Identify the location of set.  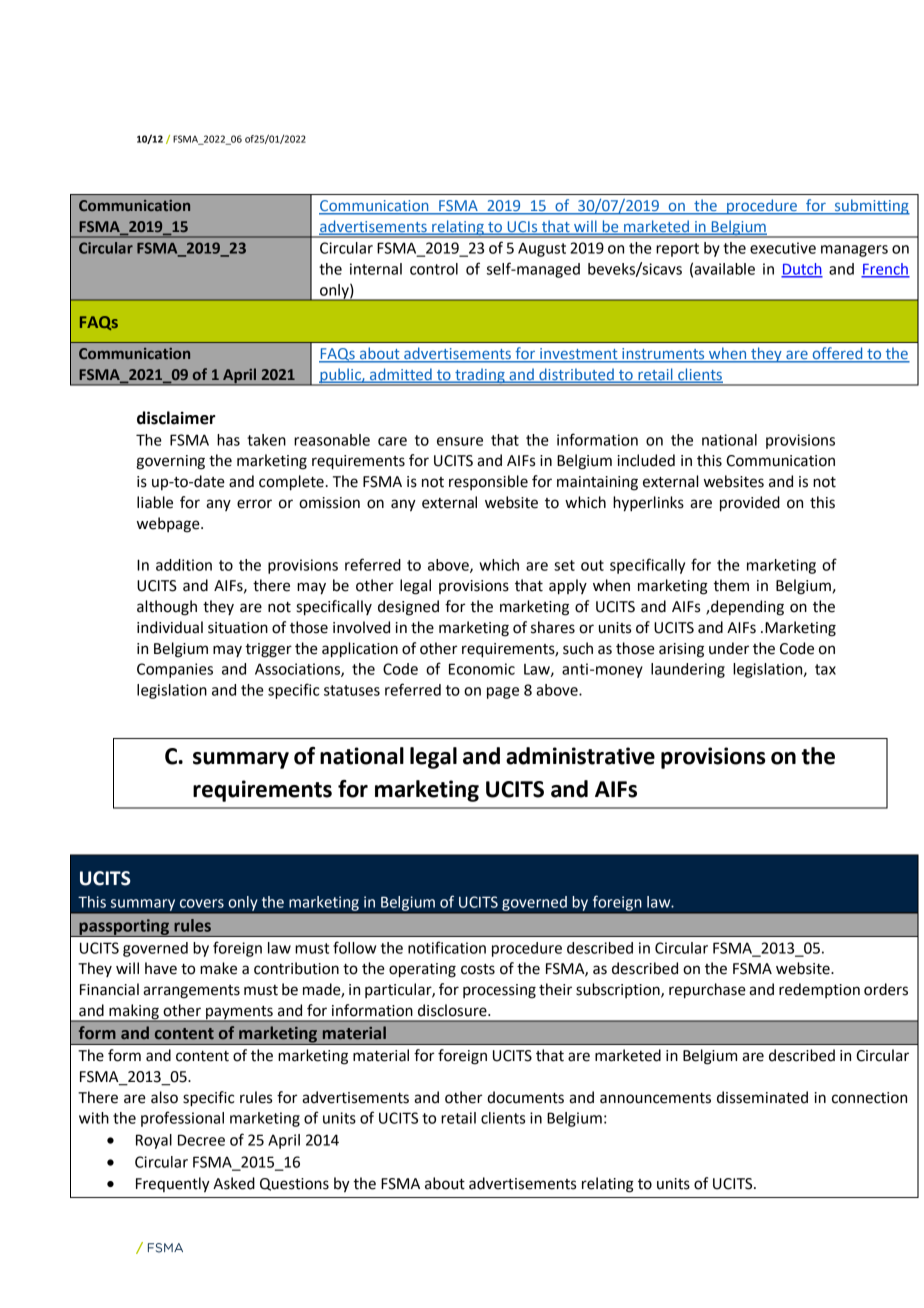
(564, 565).
